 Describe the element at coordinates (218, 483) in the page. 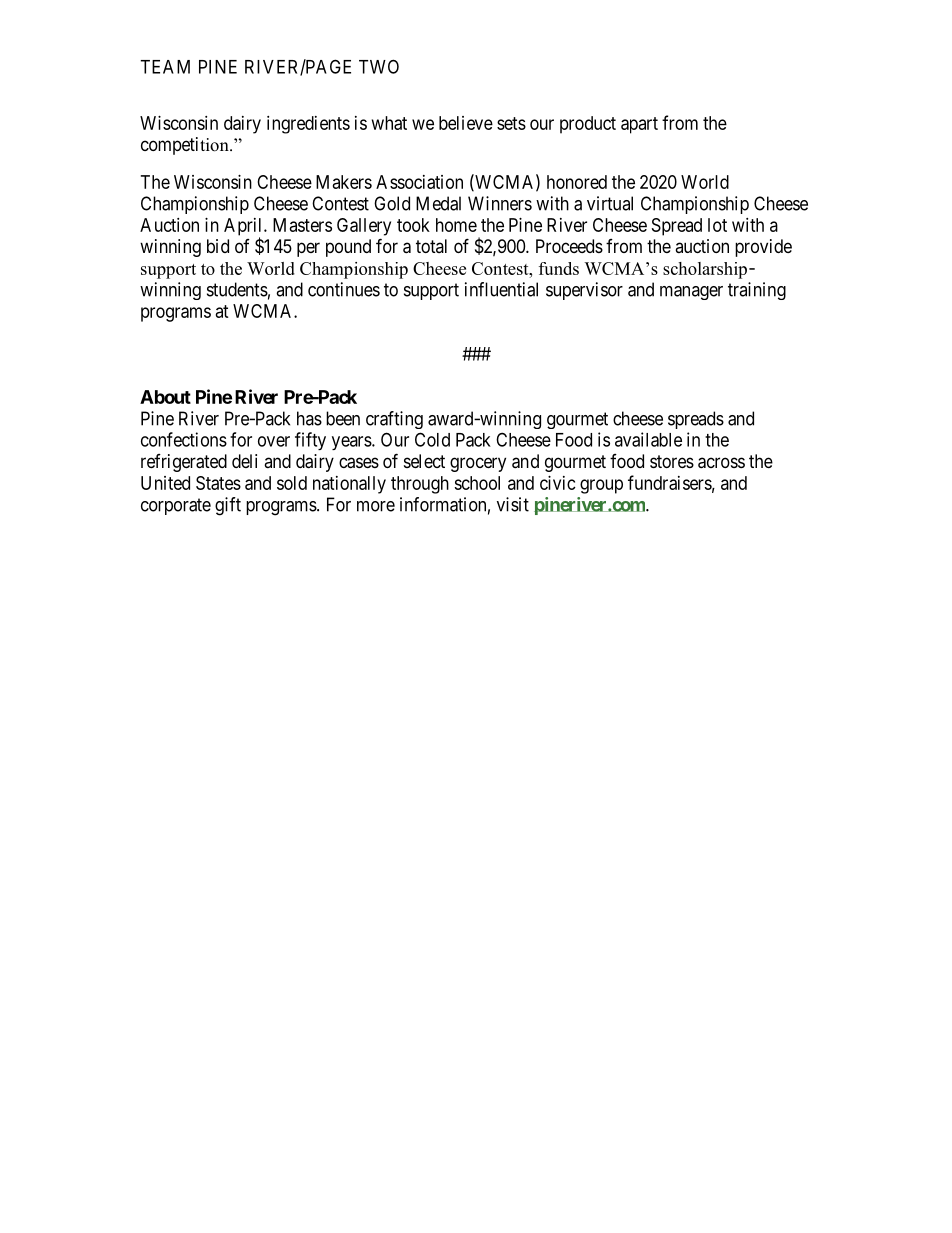

I see `States` at that location.
